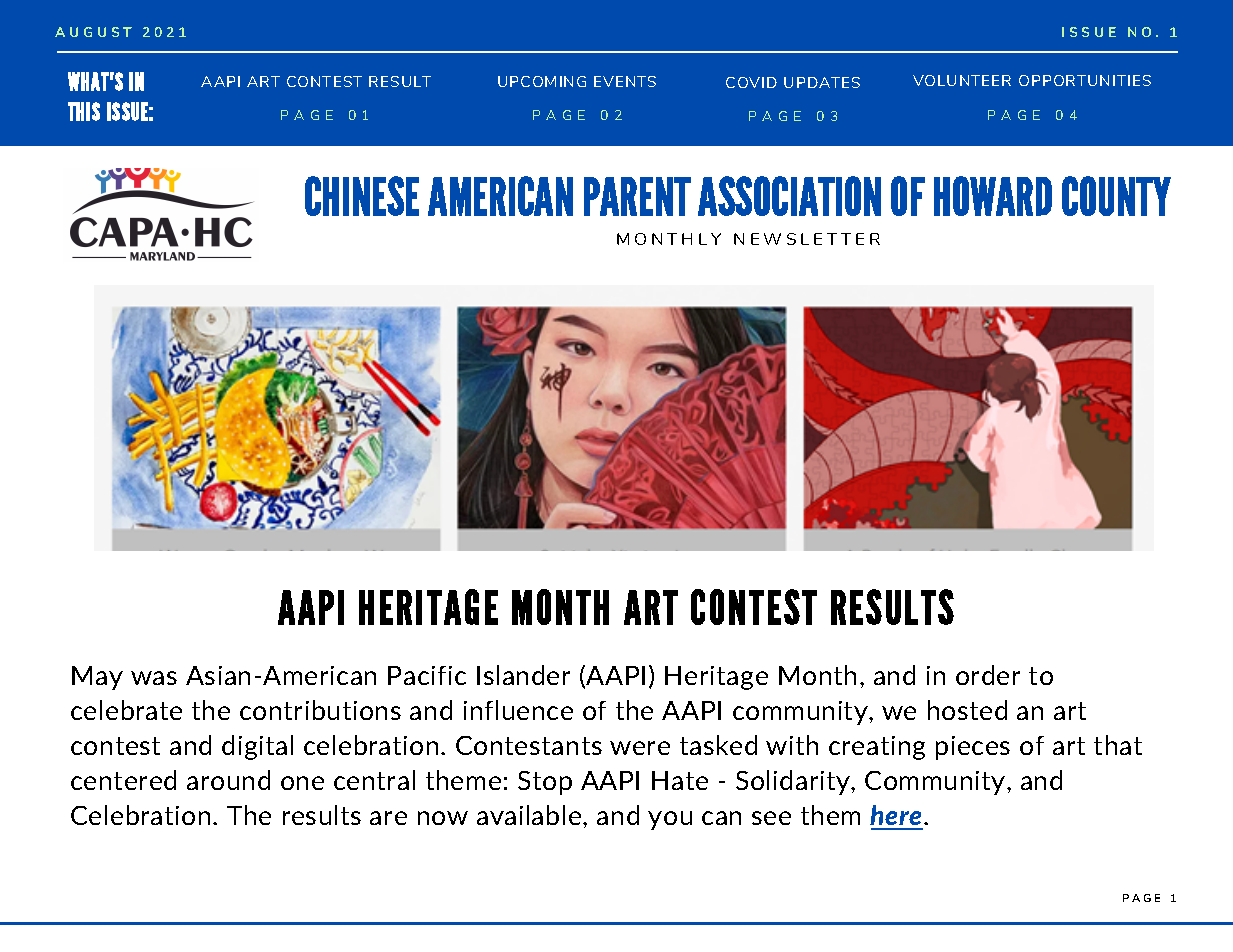  What do you see at coordinates (523, 675) in the document?
I see `Islander` at bounding box center [523, 675].
